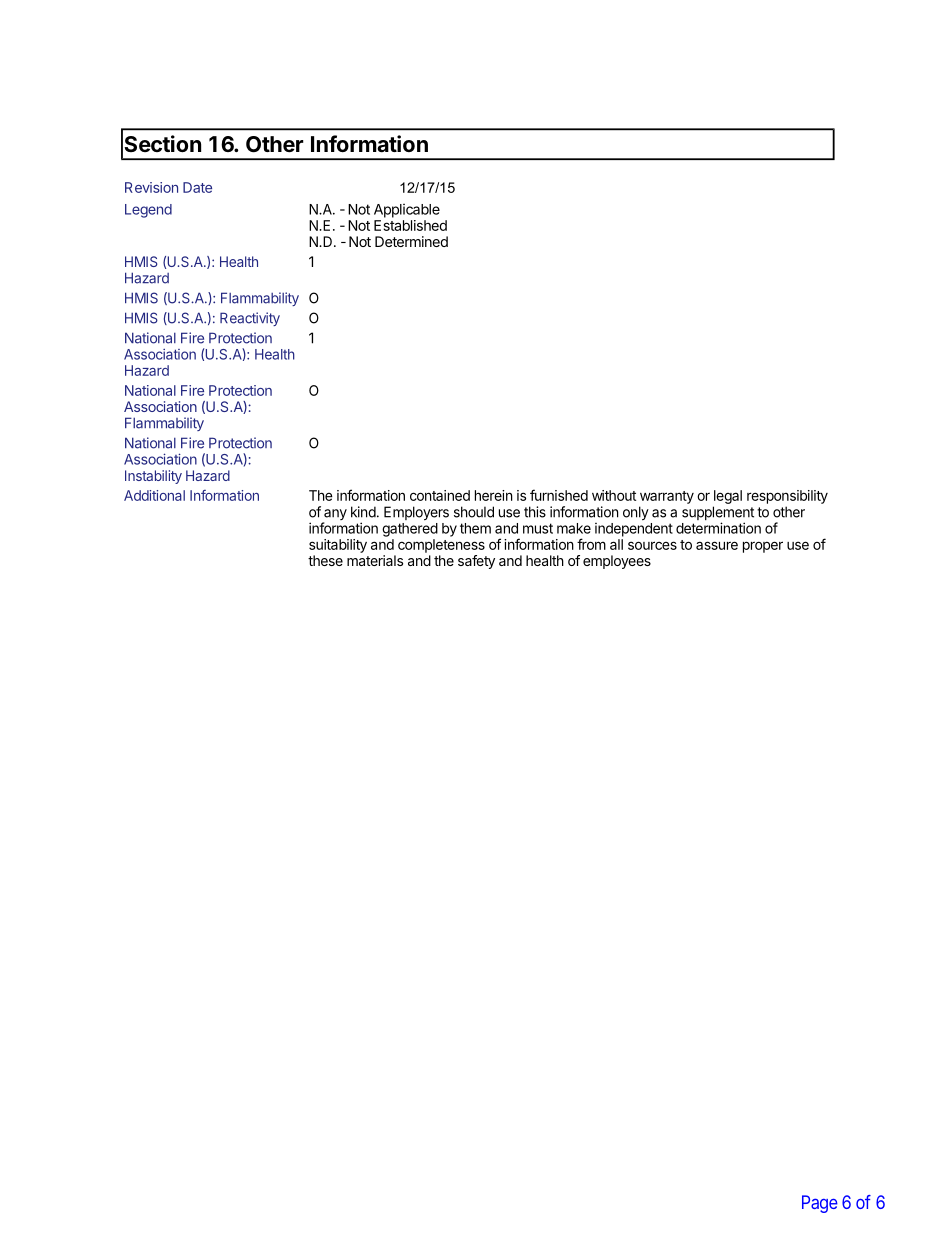 The height and width of the page is (1233, 952). Describe the element at coordinates (411, 241) in the page. I see `Determined` at that location.
